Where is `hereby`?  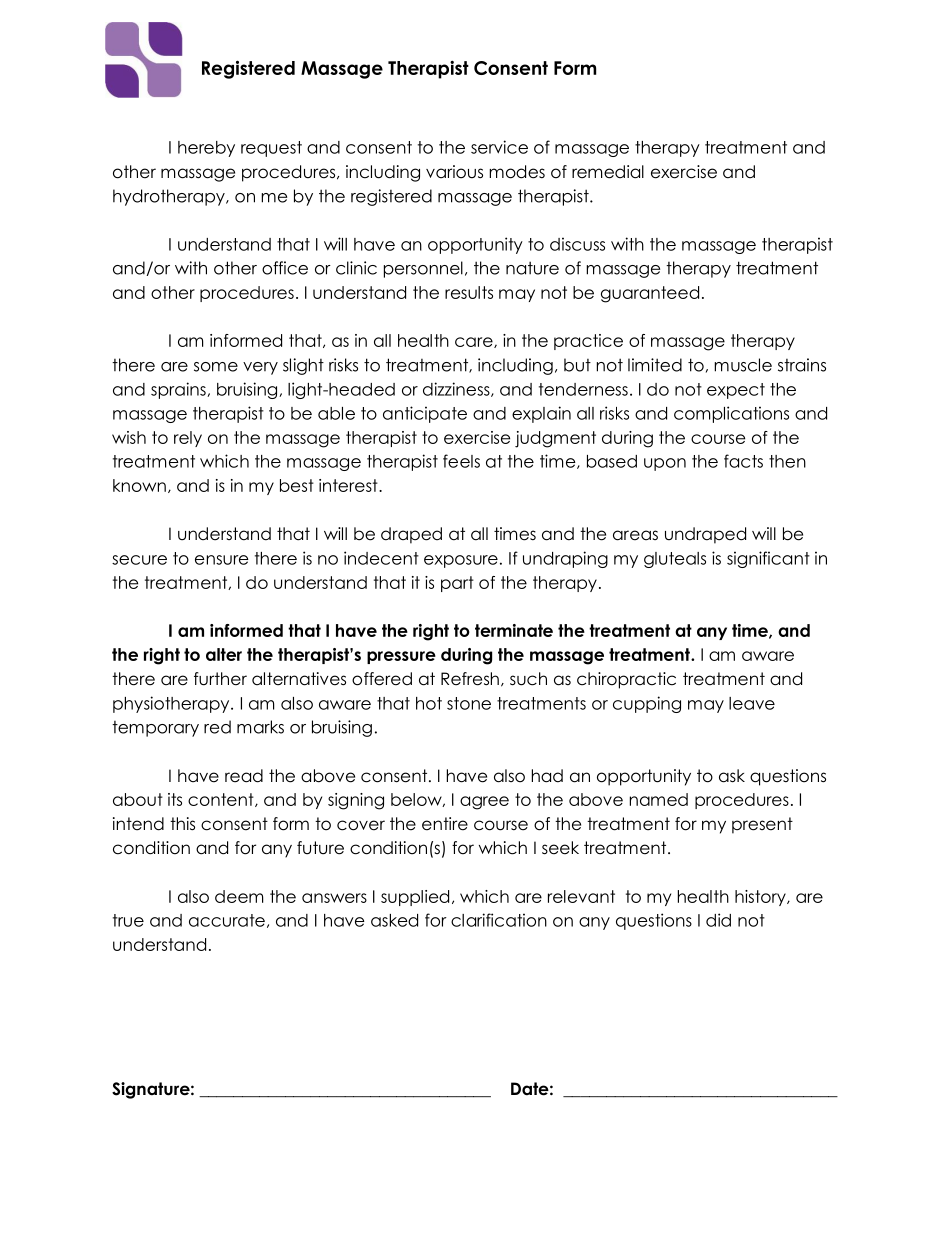
hereby is located at coordinates (206, 149).
